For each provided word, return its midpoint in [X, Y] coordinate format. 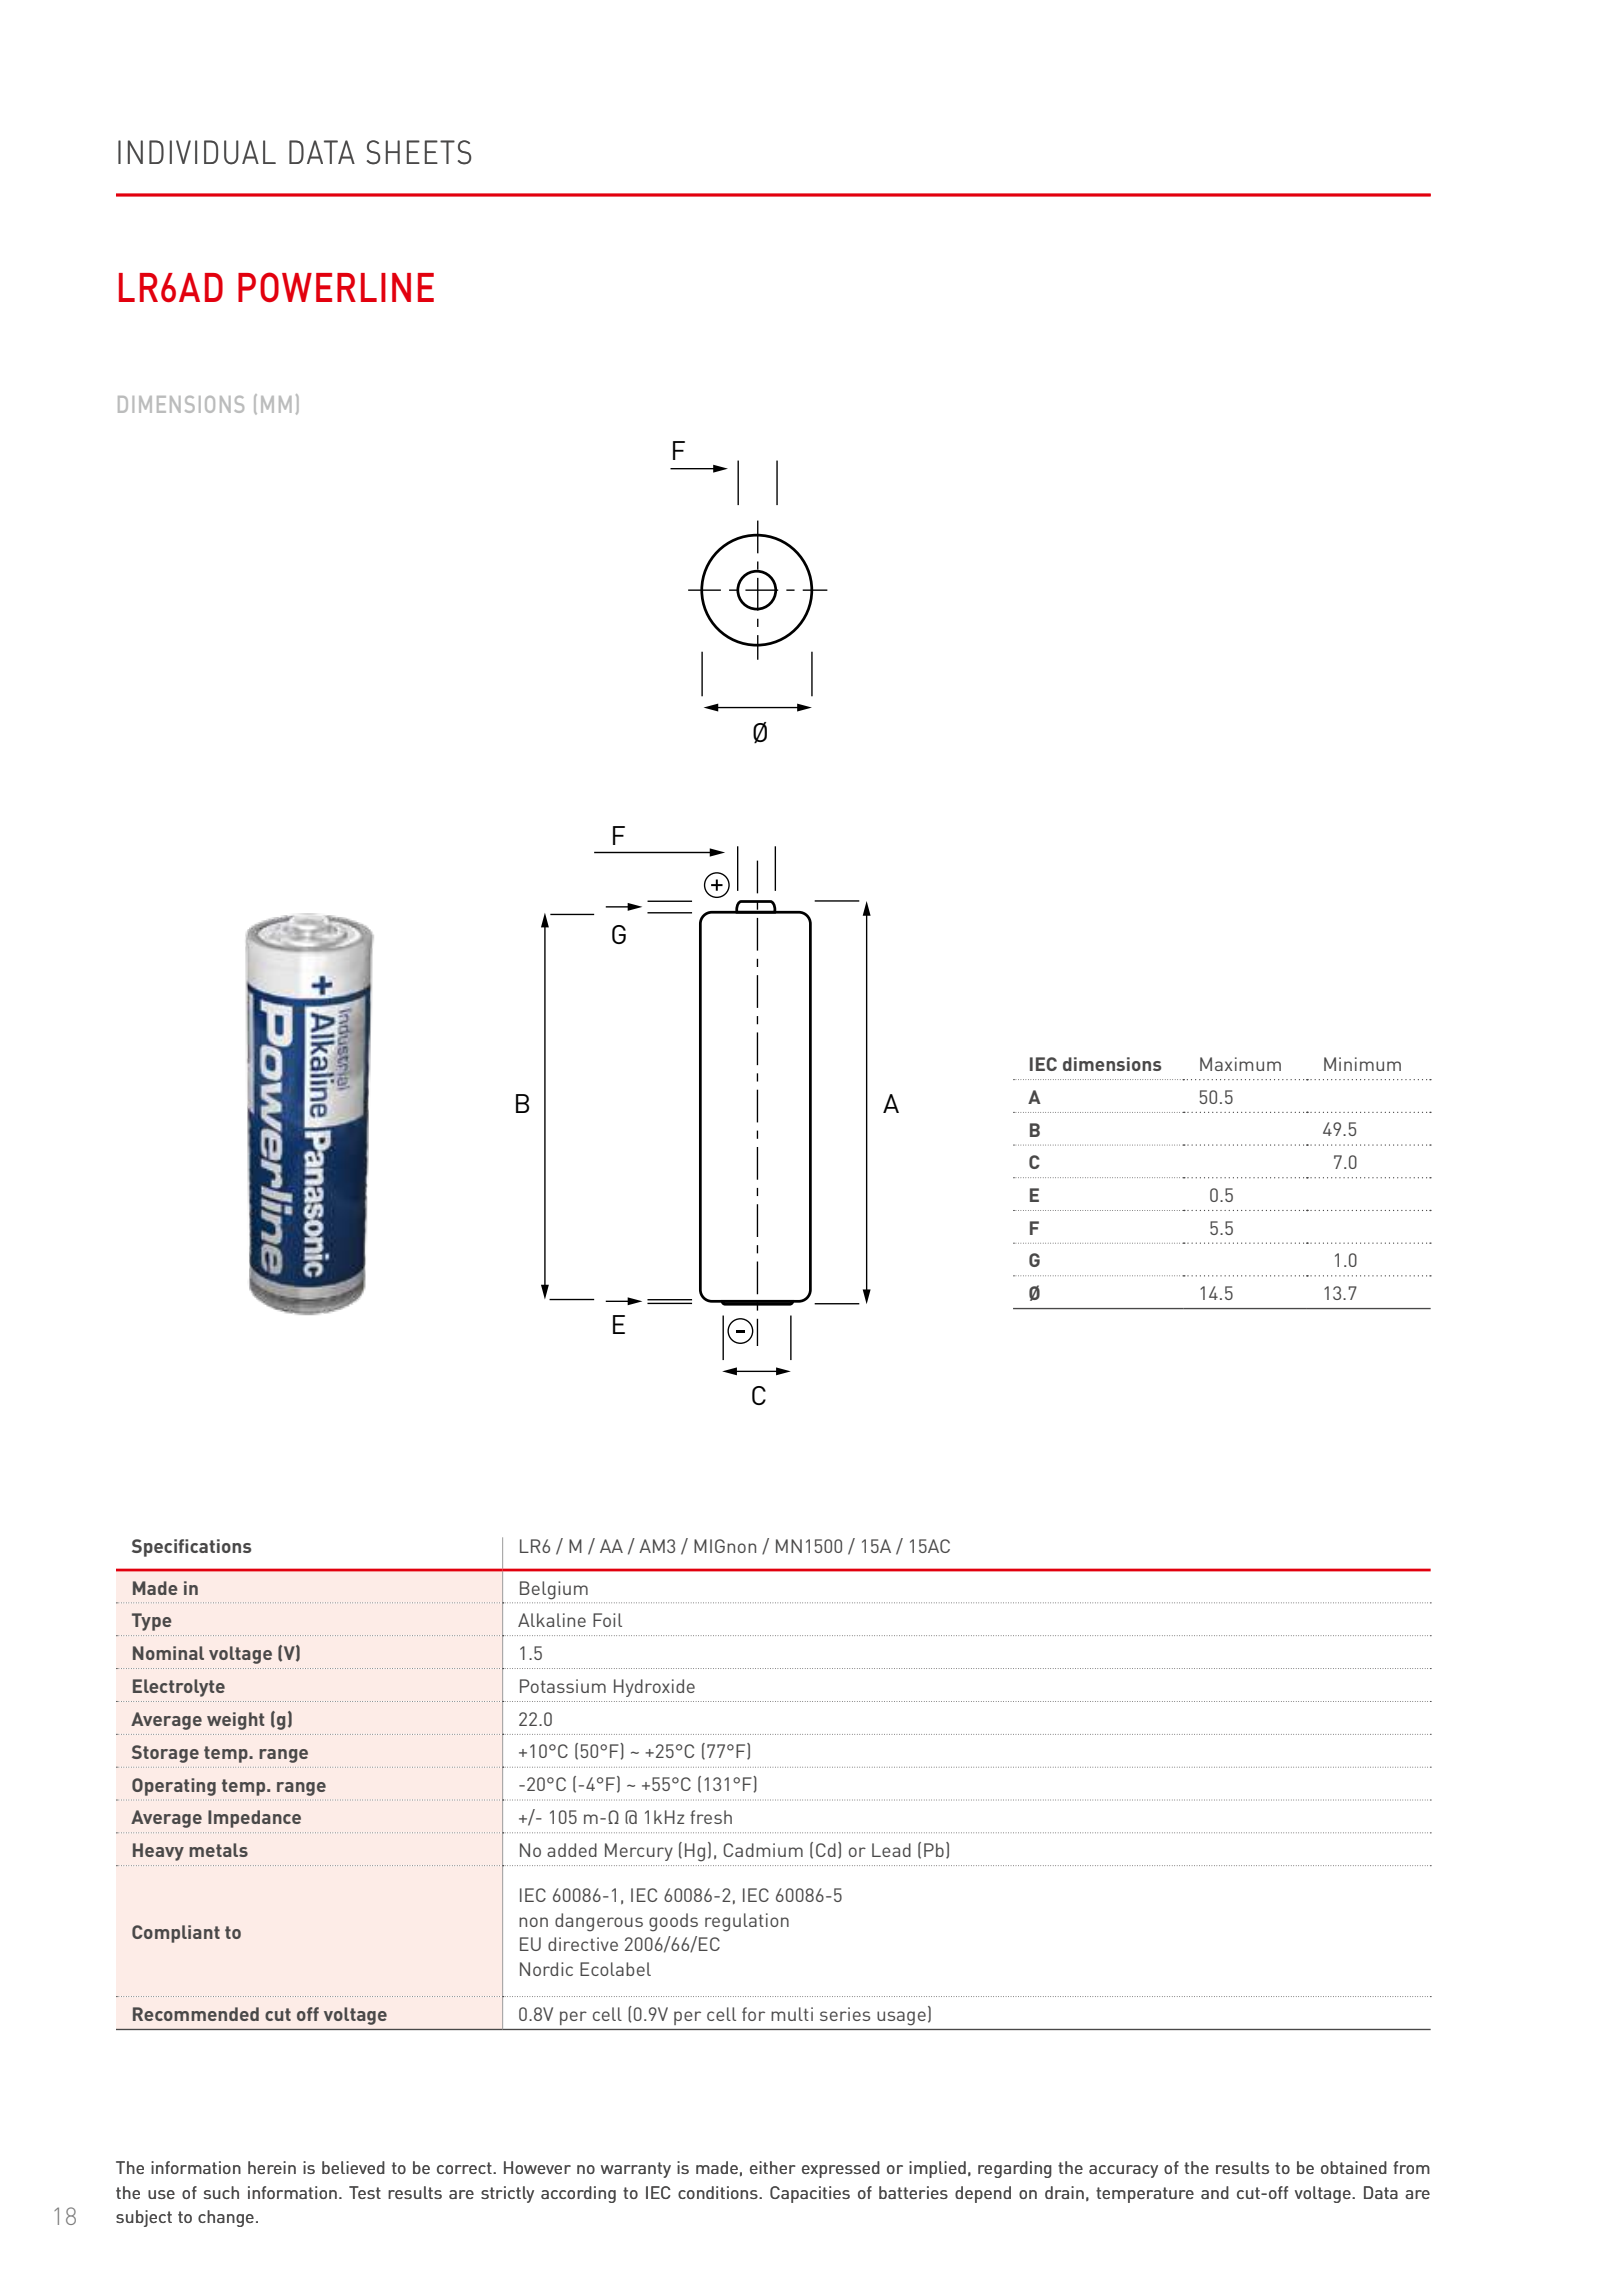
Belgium [554, 1590]
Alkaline [552, 1620]
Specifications [192, 1548]
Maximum [1240, 1064]
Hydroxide [654, 1688]
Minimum [1362, 1064]
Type [152, 1622]
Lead [891, 1850]
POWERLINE [336, 287]
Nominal [168, 1653]
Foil [607, 1620]
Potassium [563, 1686]
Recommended [196, 2014]
